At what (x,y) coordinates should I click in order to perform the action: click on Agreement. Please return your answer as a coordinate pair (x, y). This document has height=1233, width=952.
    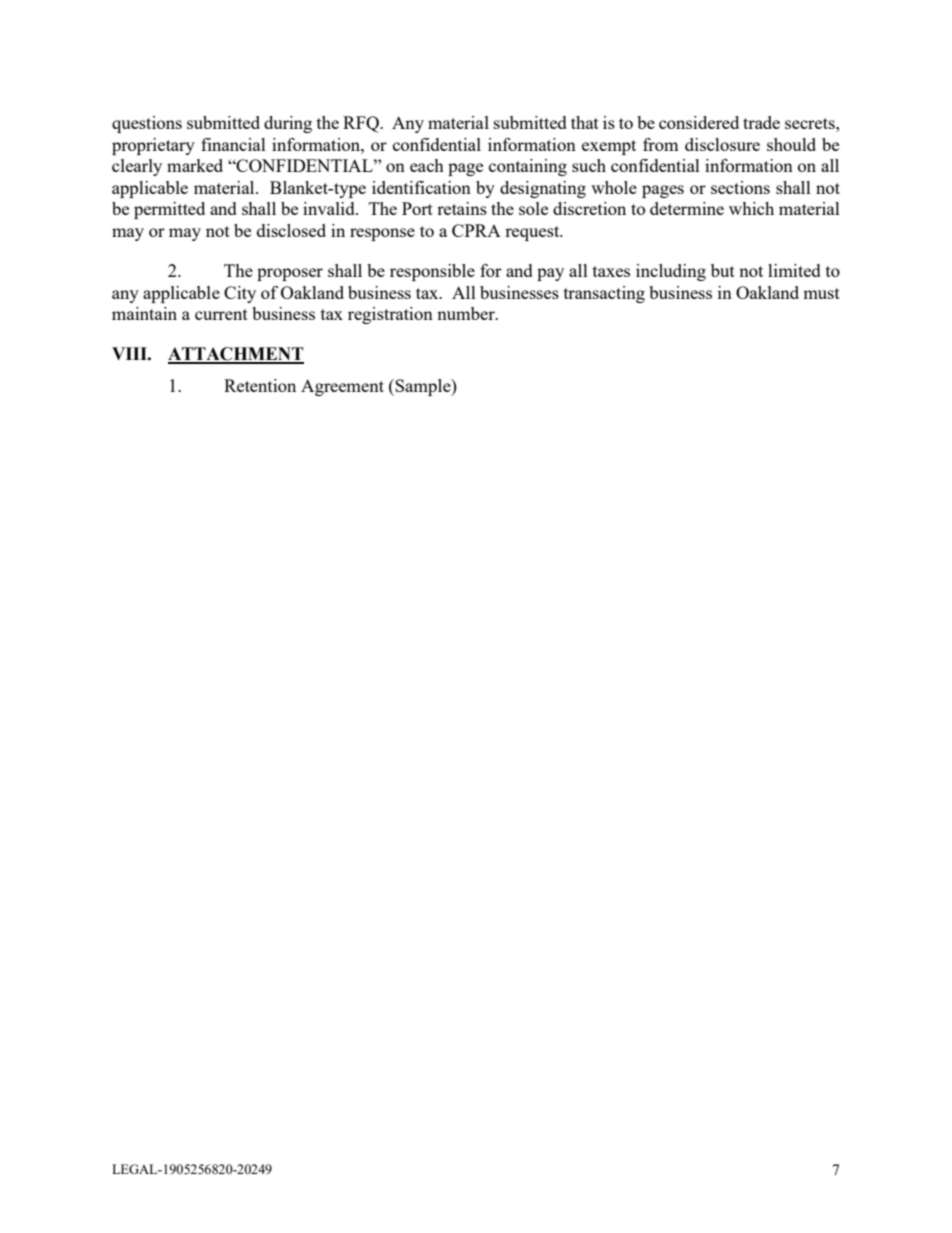
    Looking at the image, I should click on (342, 387).
